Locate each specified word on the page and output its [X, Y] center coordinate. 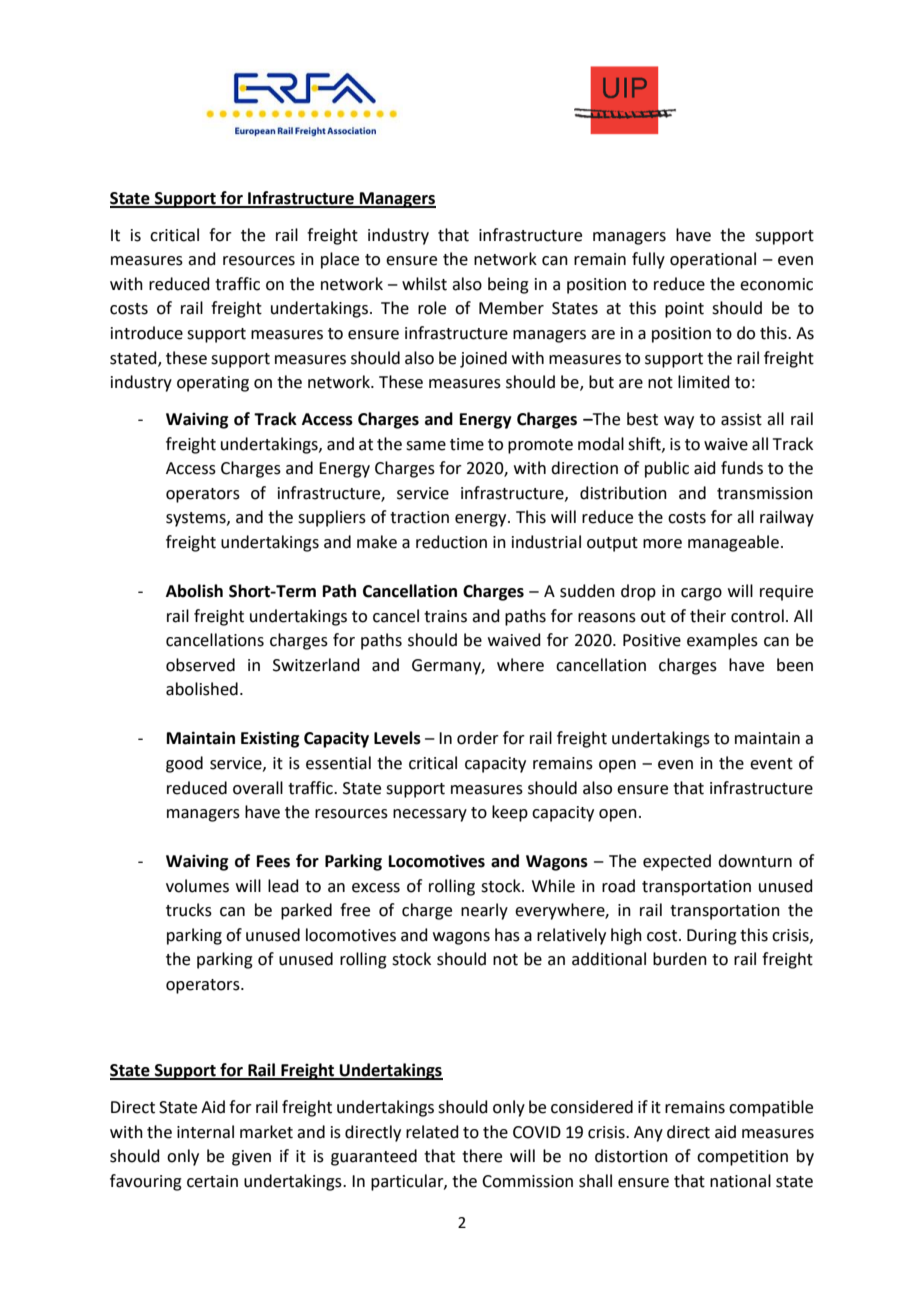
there [482, 1156]
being [508, 285]
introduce [147, 333]
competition [742, 1158]
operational [713, 260]
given [251, 1158]
